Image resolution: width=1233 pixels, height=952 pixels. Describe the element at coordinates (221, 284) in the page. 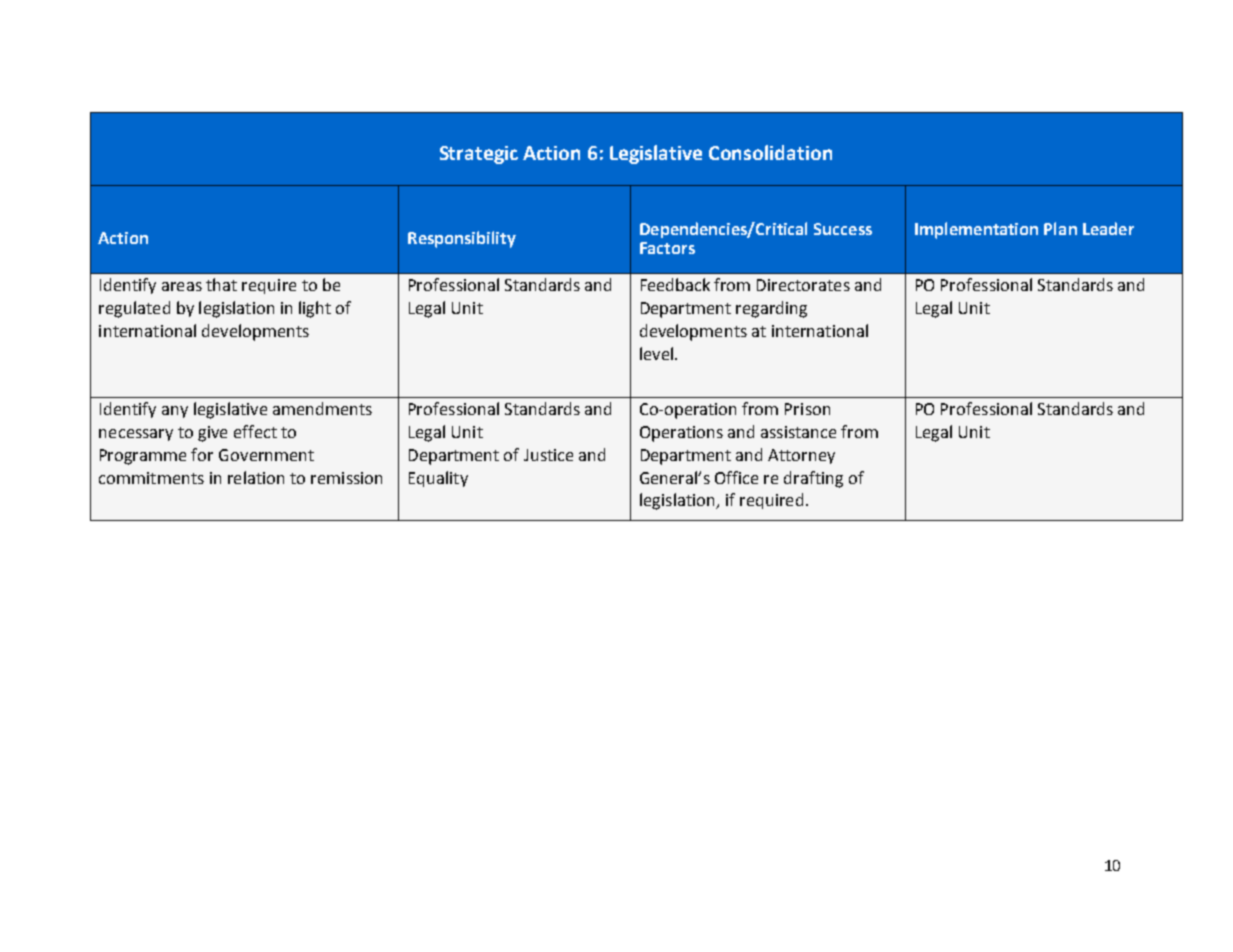

I see `that` at that location.
